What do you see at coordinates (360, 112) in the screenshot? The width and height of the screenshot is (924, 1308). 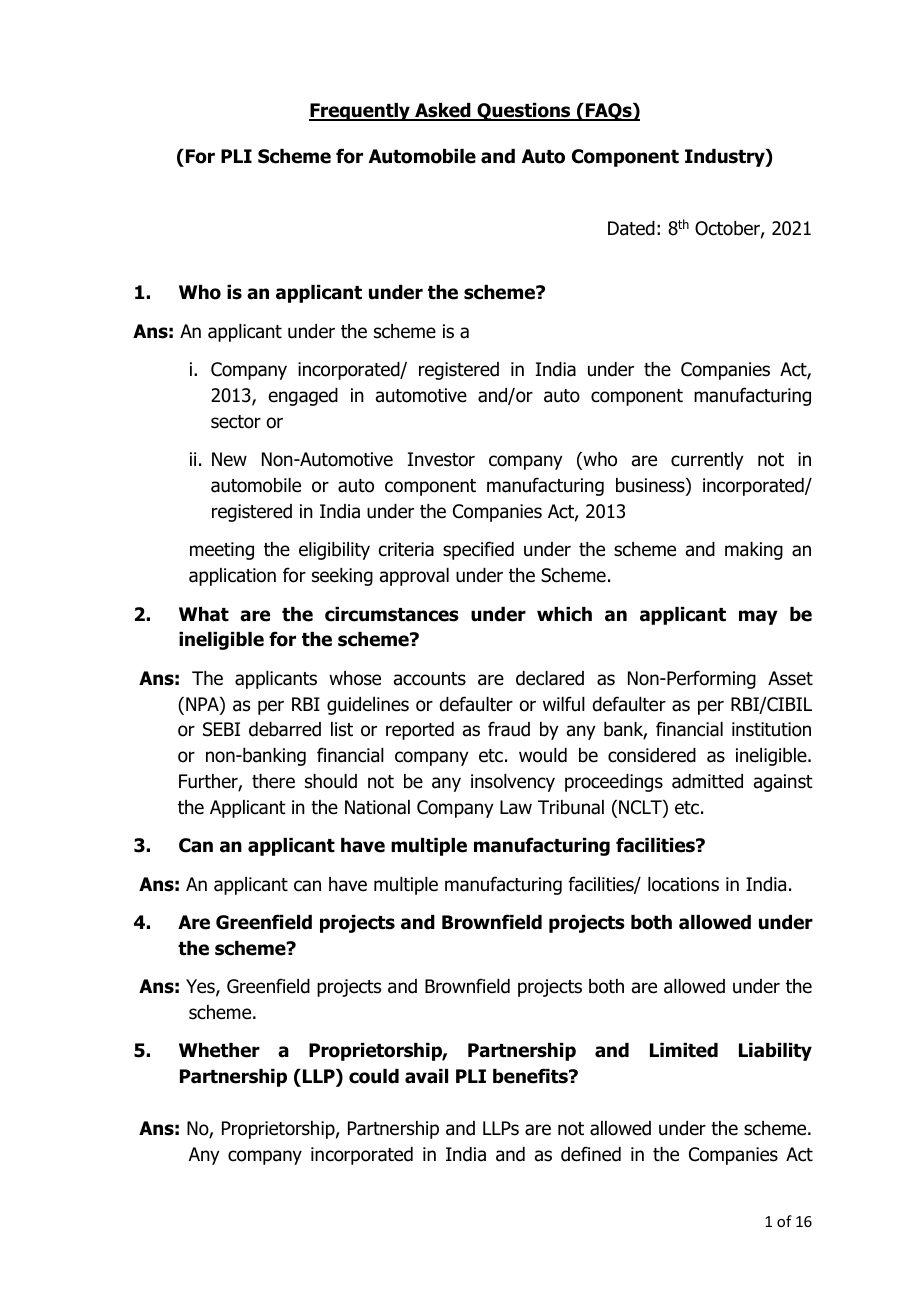 I see `Frequently` at bounding box center [360, 112].
